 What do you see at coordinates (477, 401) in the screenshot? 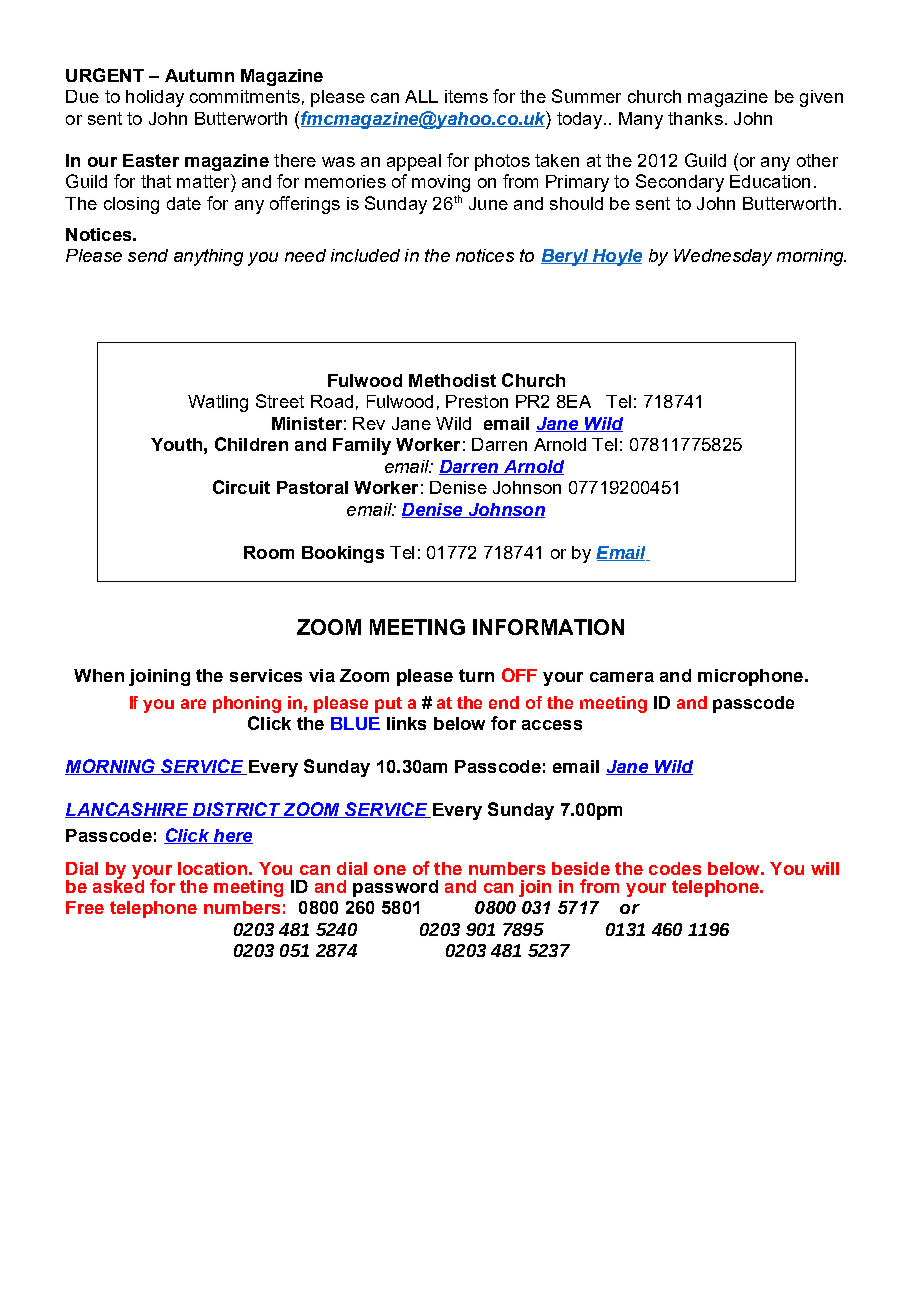
I see `Preston` at bounding box center [477, 401].
